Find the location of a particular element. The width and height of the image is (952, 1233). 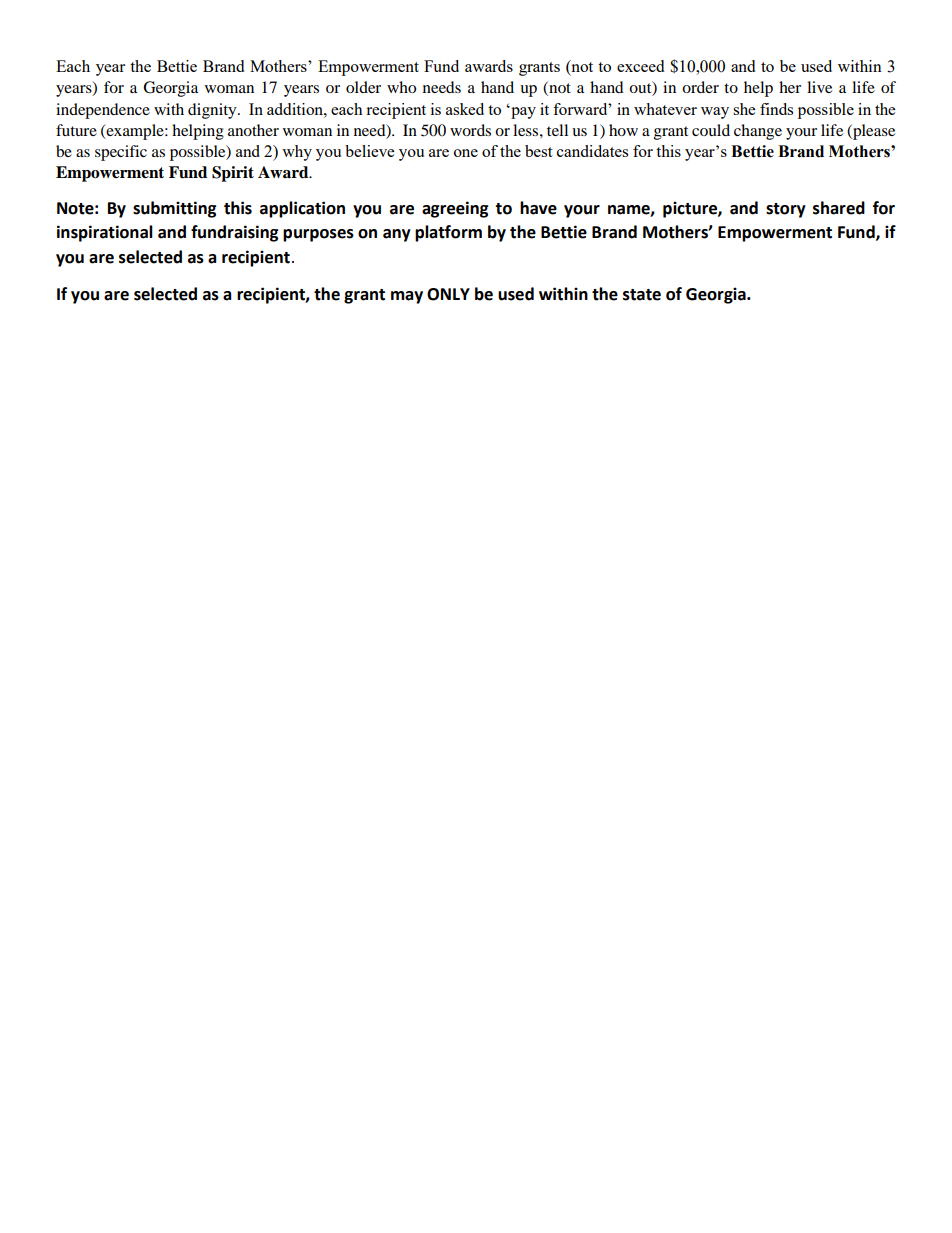

who is located at coordinates (401, 87).
